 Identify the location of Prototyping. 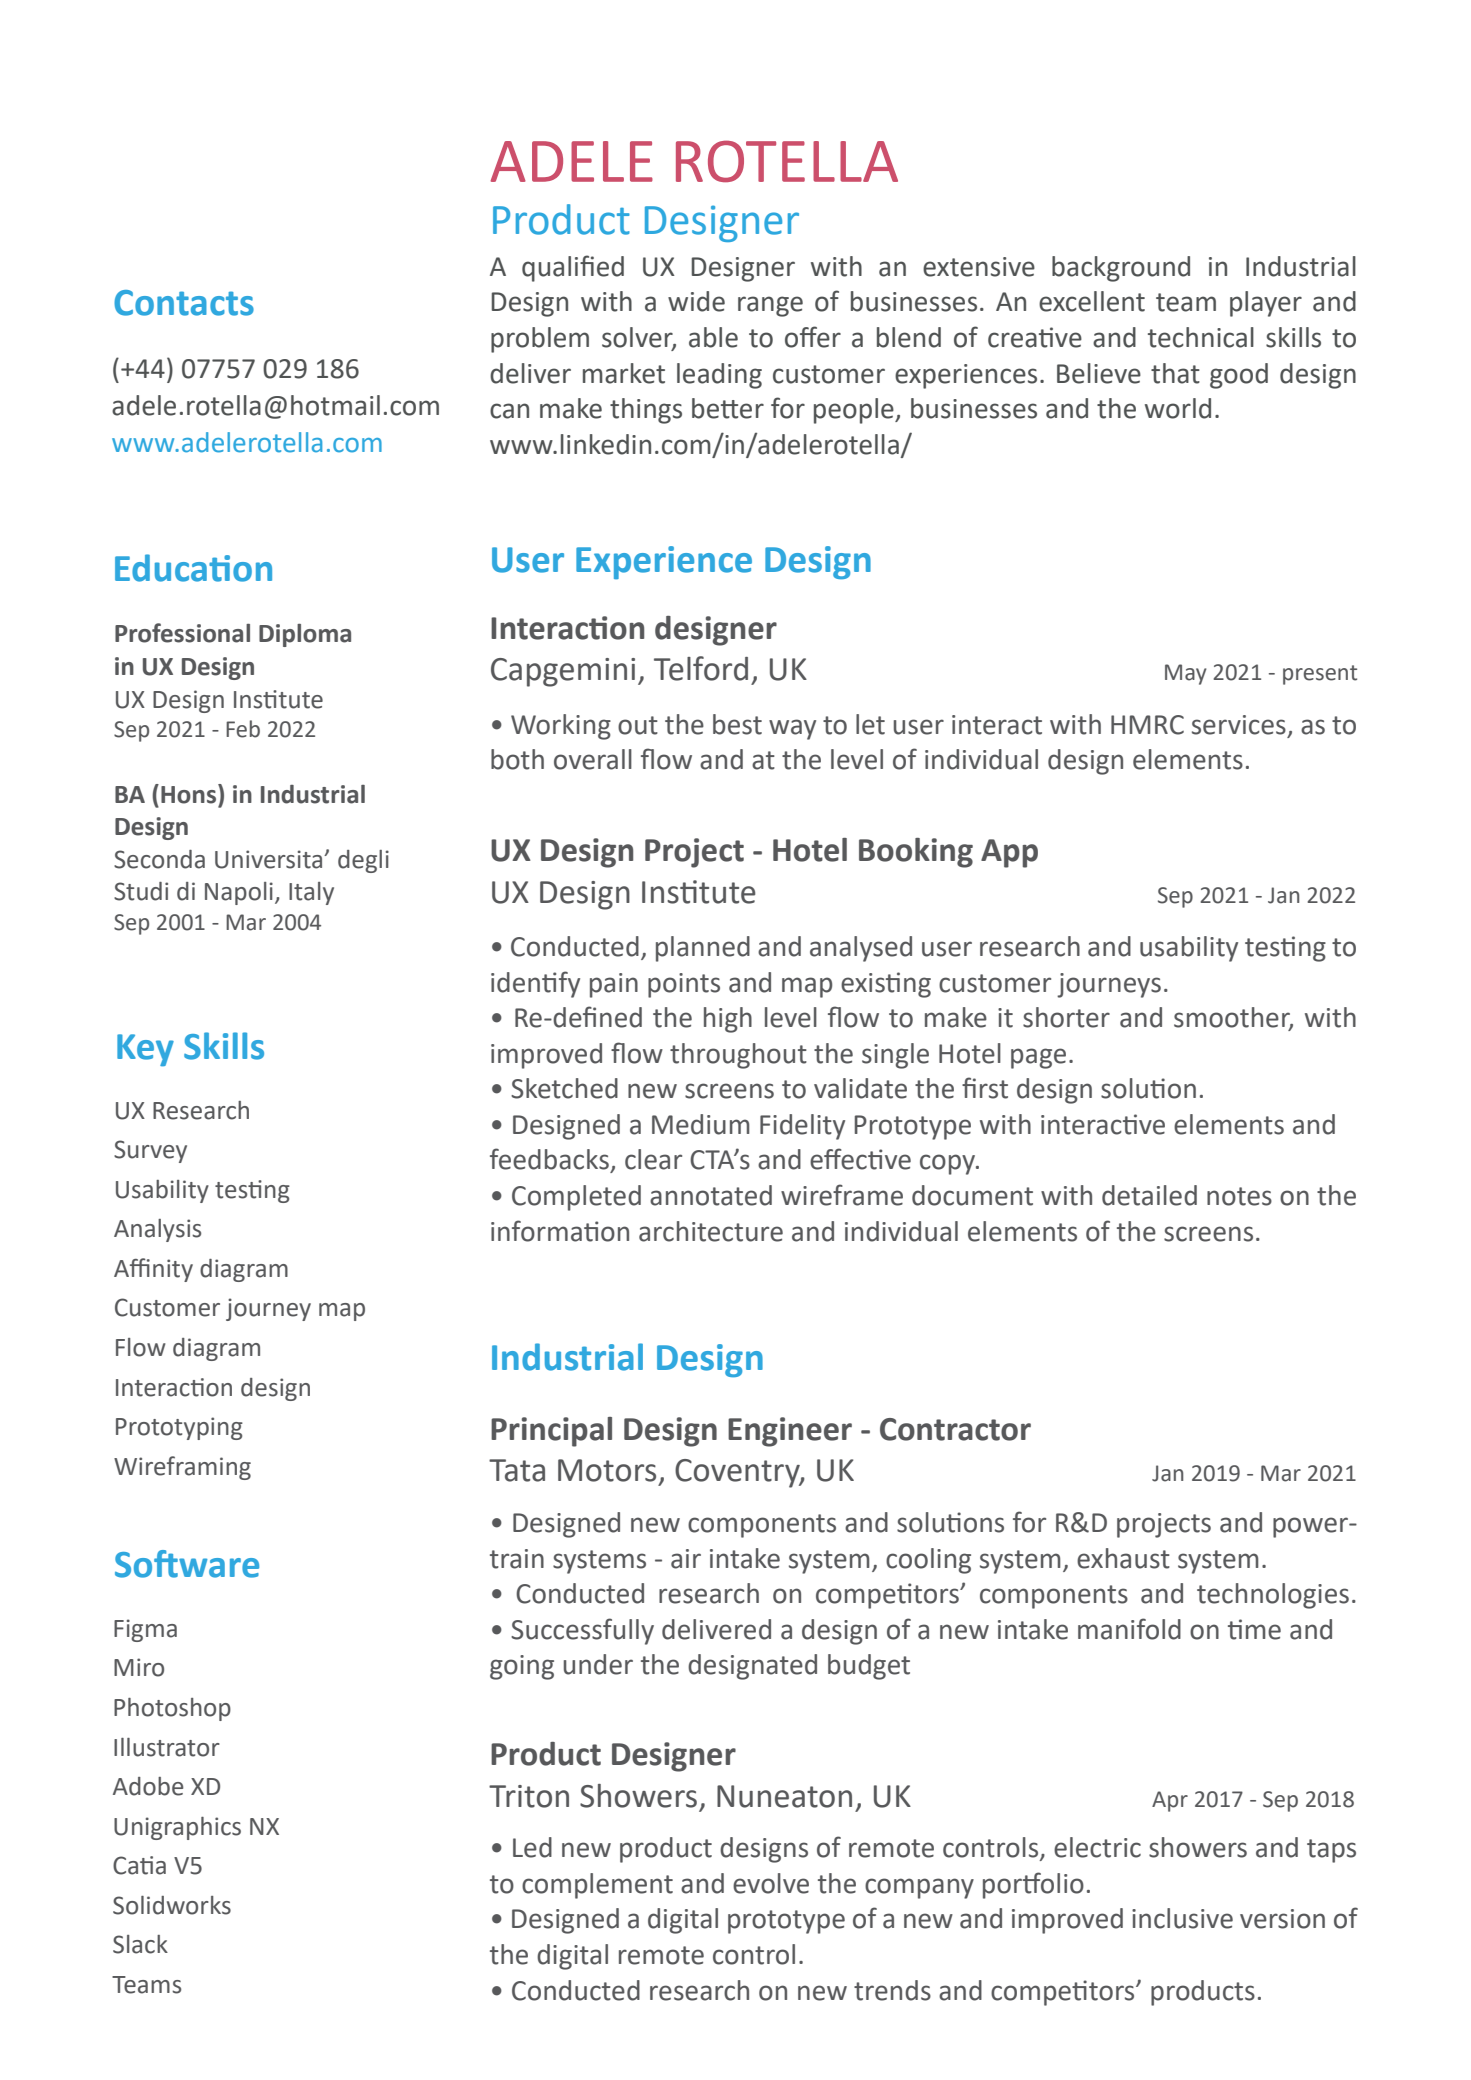
(179, 1428).
